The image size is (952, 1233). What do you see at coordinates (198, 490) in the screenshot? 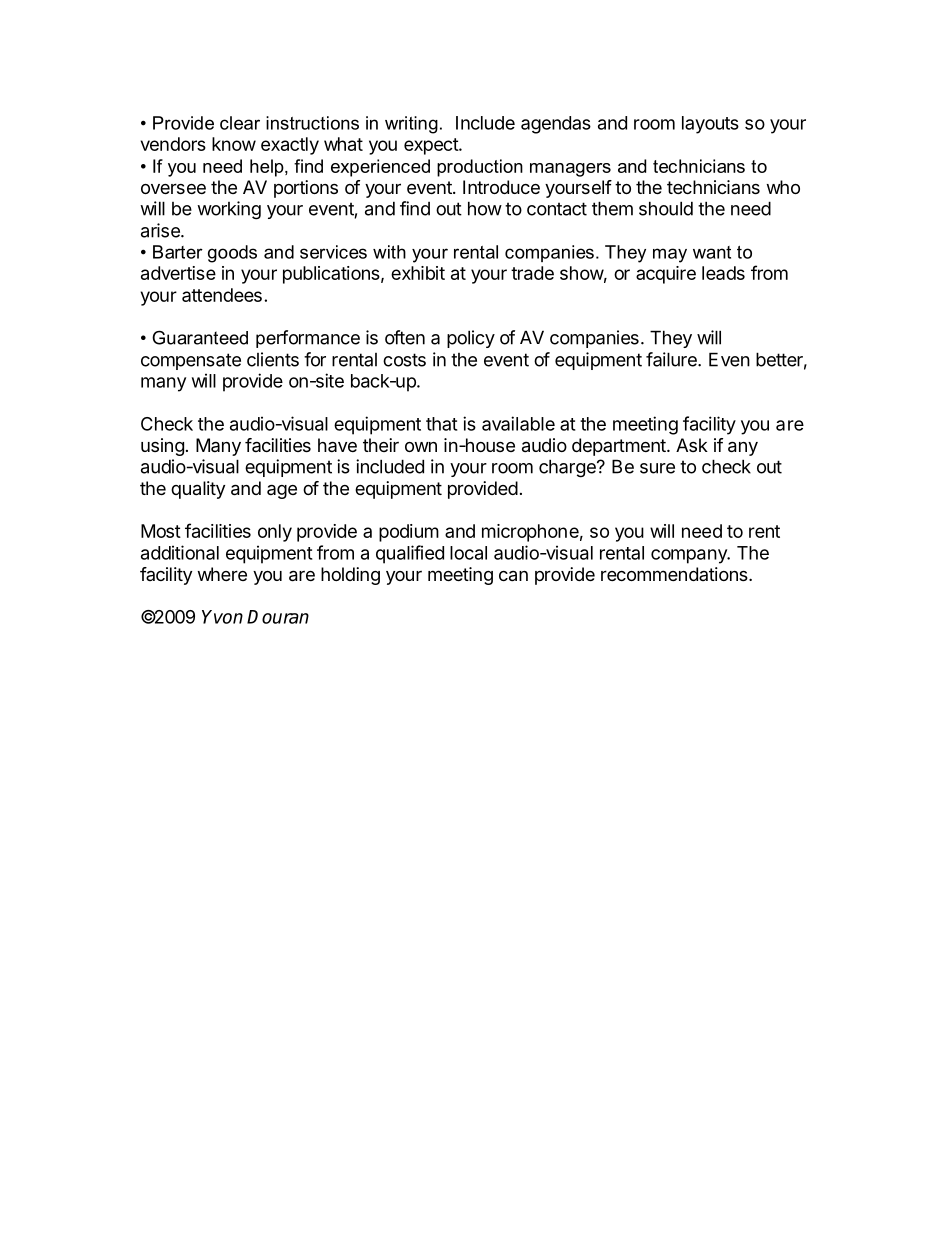
I see `quality` at bounding box center [198, 490].
